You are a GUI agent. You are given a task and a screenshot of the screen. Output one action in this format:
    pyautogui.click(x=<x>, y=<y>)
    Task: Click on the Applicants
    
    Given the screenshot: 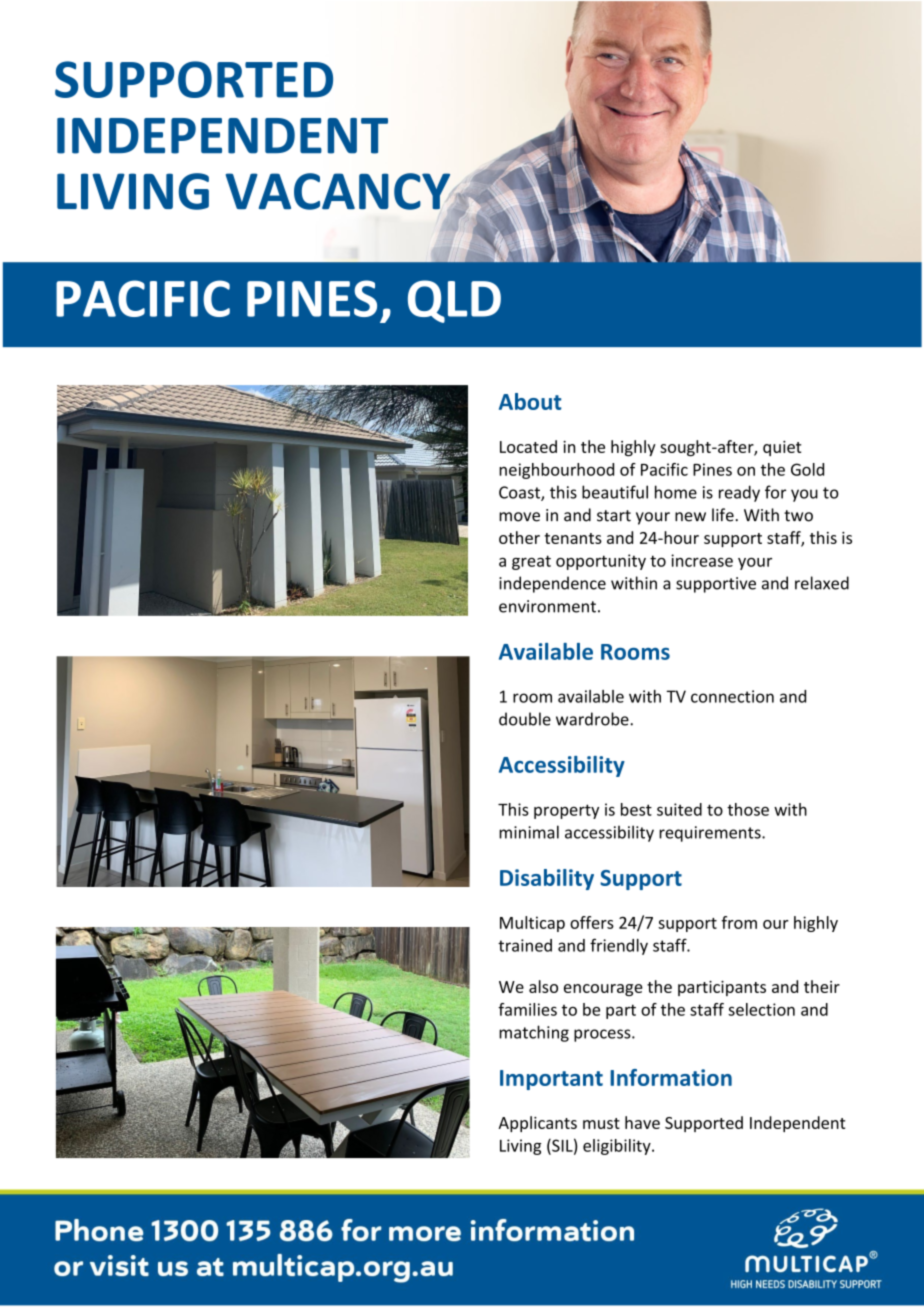 What is the action you would take?
    pyautogui.click(x=537, y=1124)
